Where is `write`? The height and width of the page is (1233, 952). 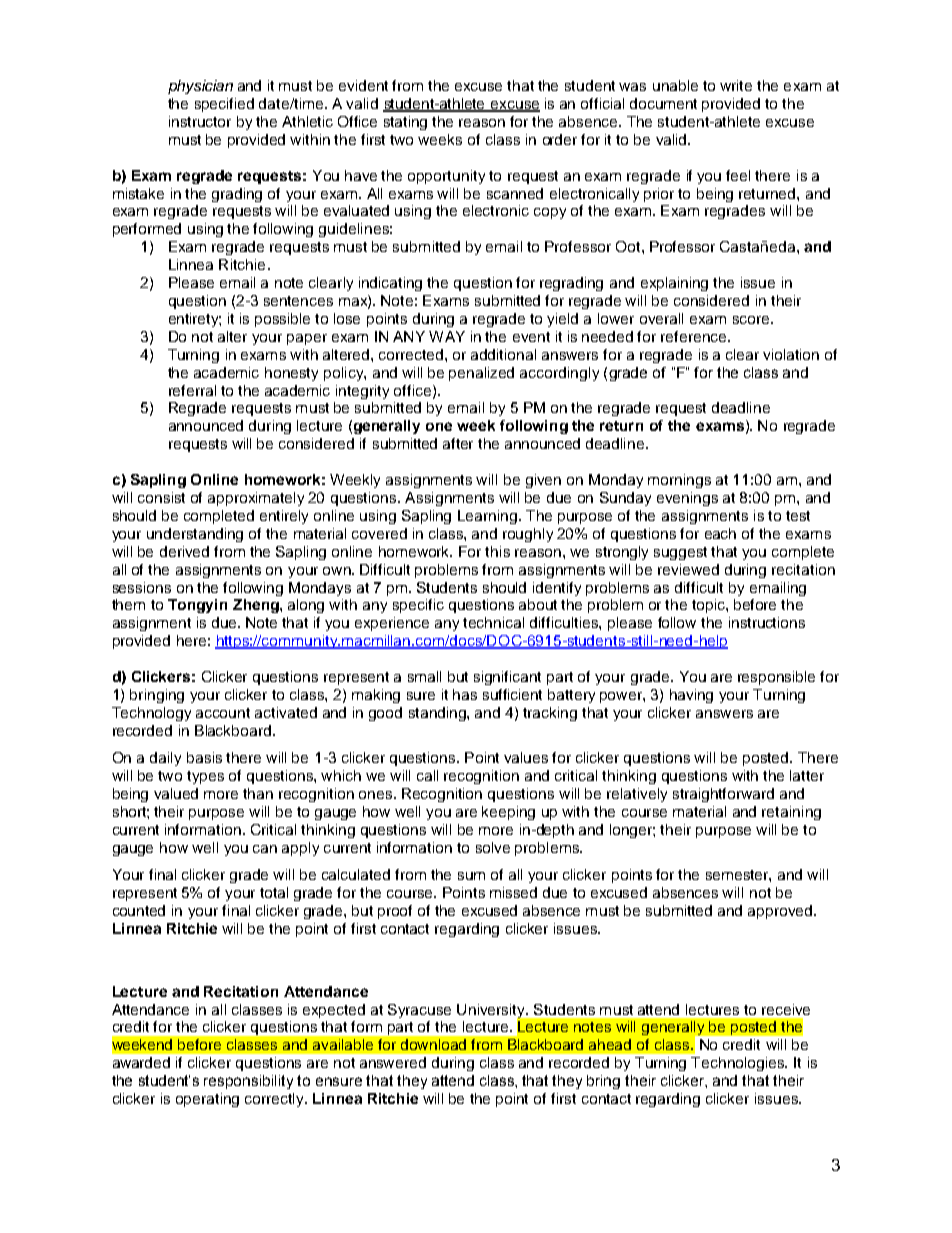 write is located at coordinates (736, 85).
